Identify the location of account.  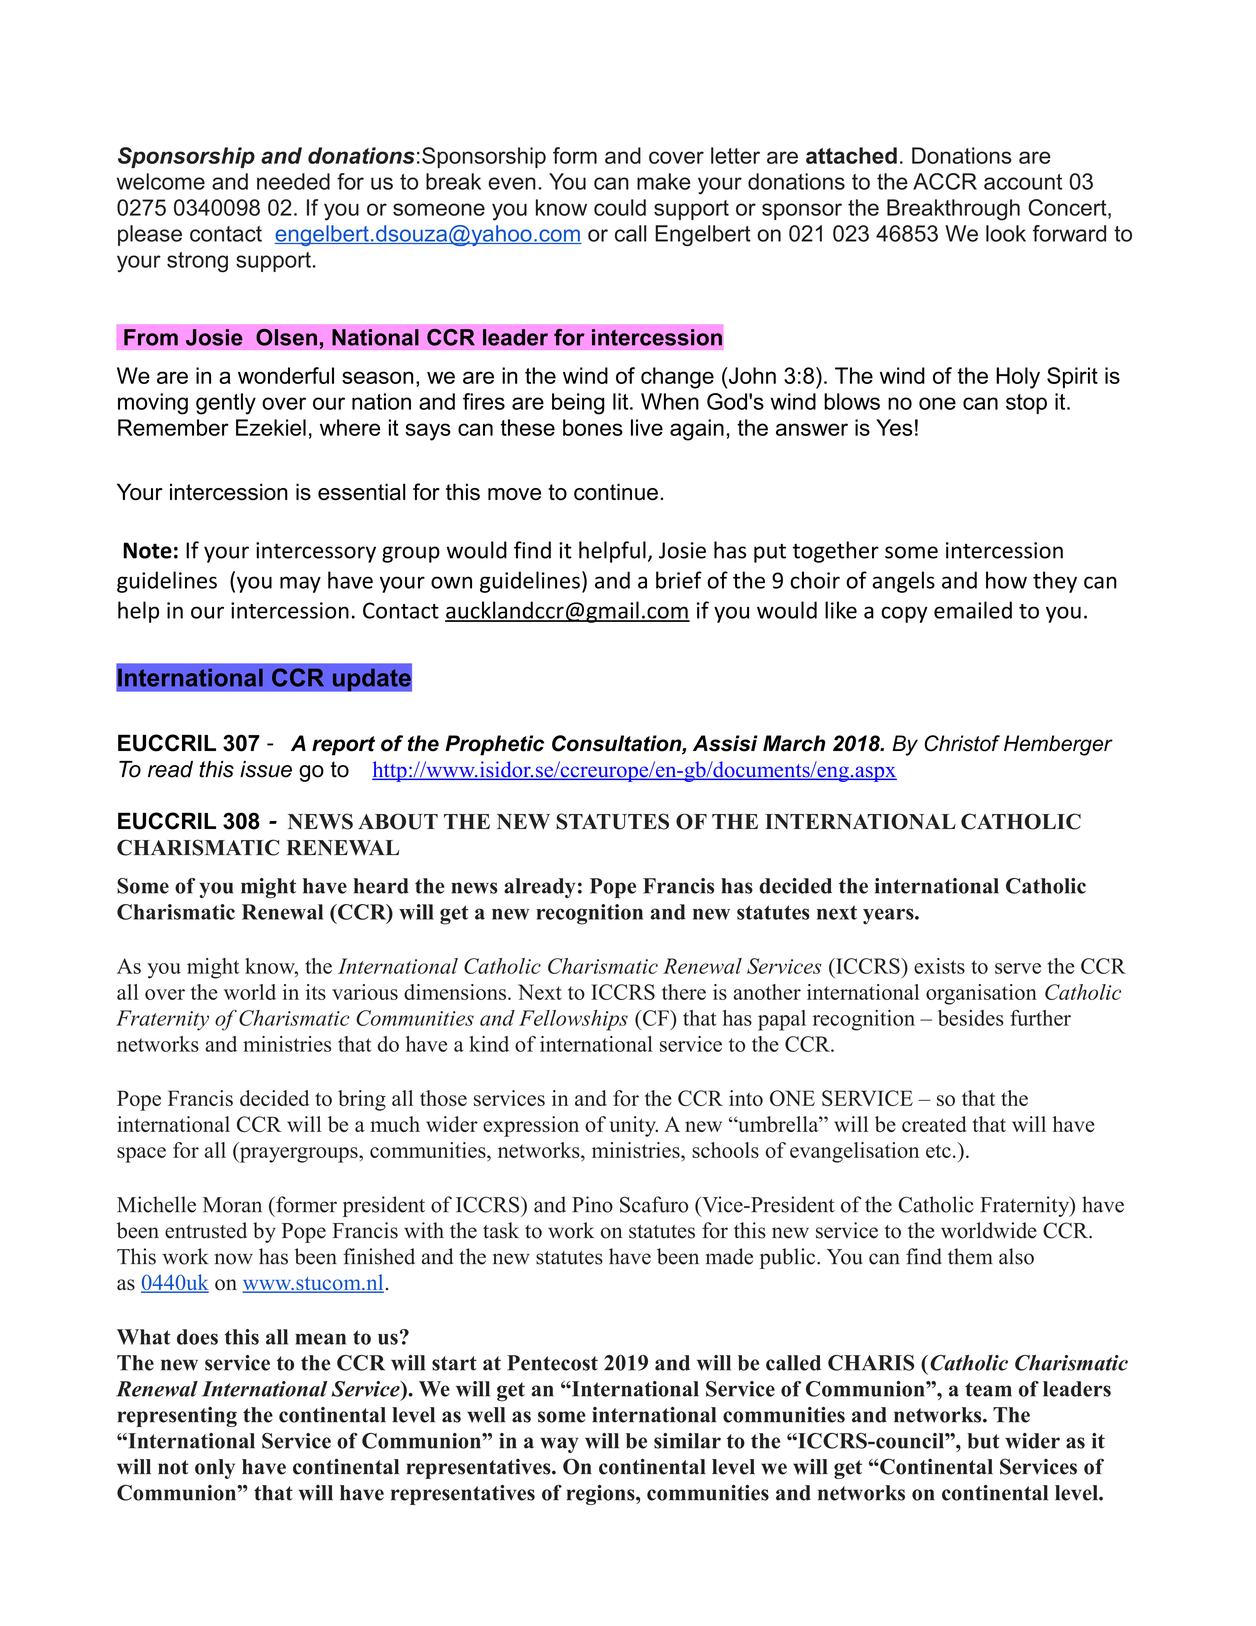
(1023, 182).
